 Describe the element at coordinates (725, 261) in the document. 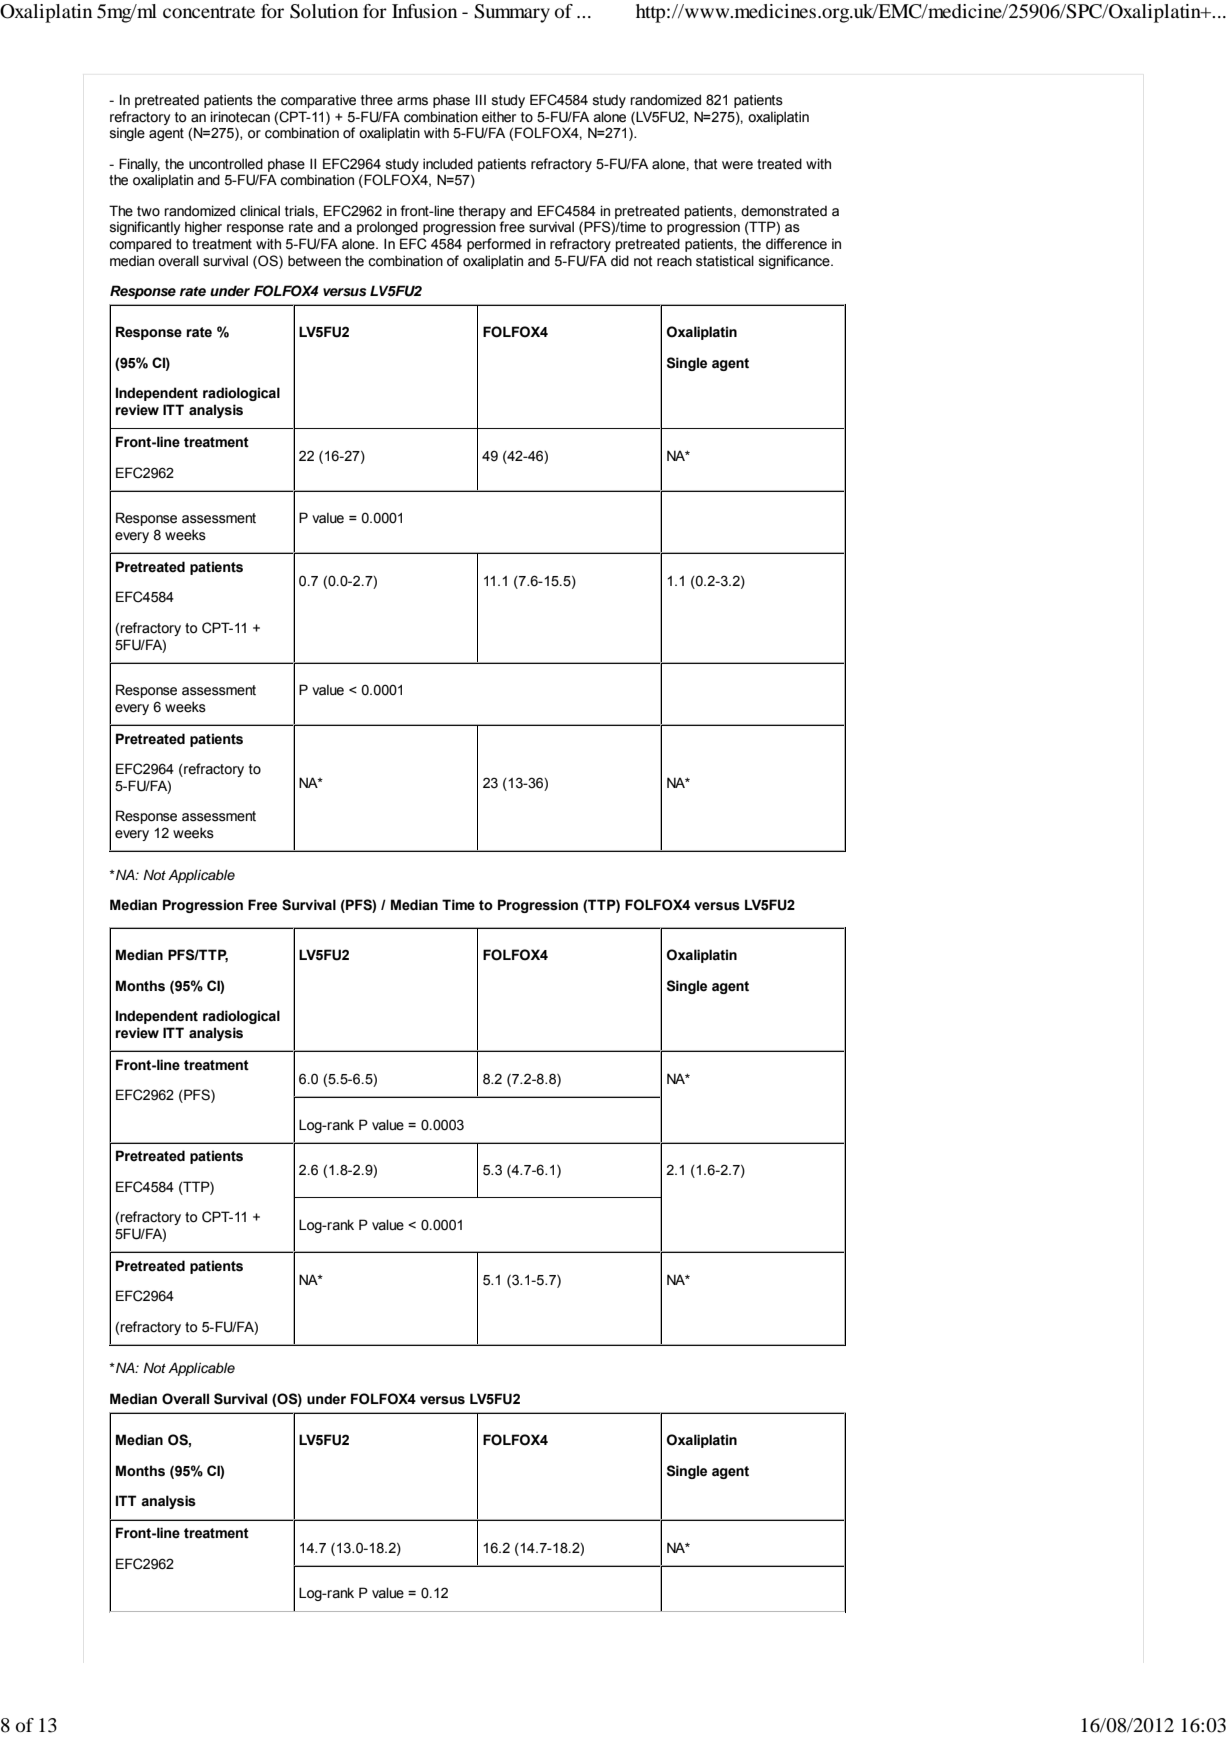

I see `statistical` at that location.
